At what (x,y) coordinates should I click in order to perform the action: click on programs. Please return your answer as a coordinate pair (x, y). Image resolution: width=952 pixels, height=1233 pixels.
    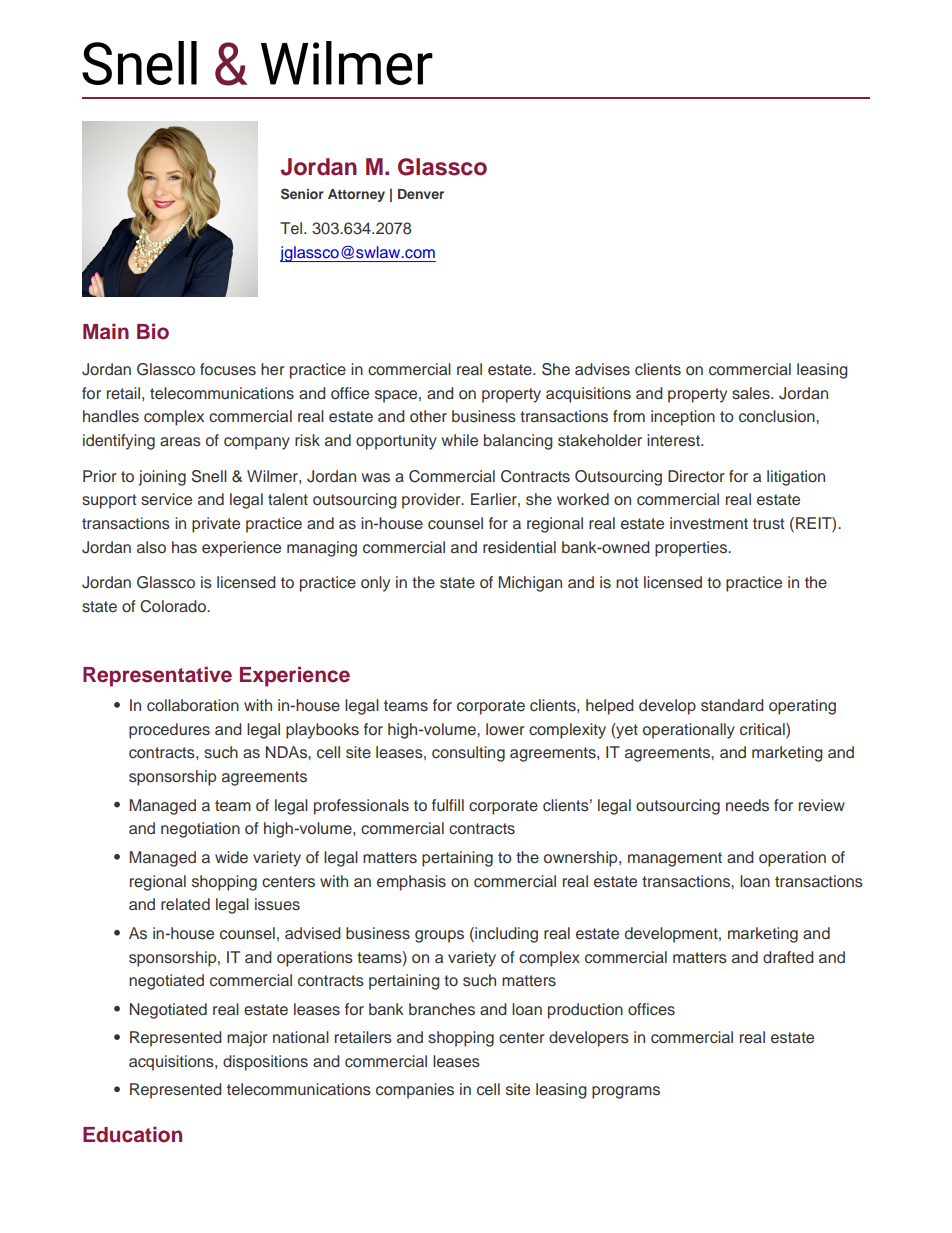
    Looking at the image, I should click on (626, 1092).
